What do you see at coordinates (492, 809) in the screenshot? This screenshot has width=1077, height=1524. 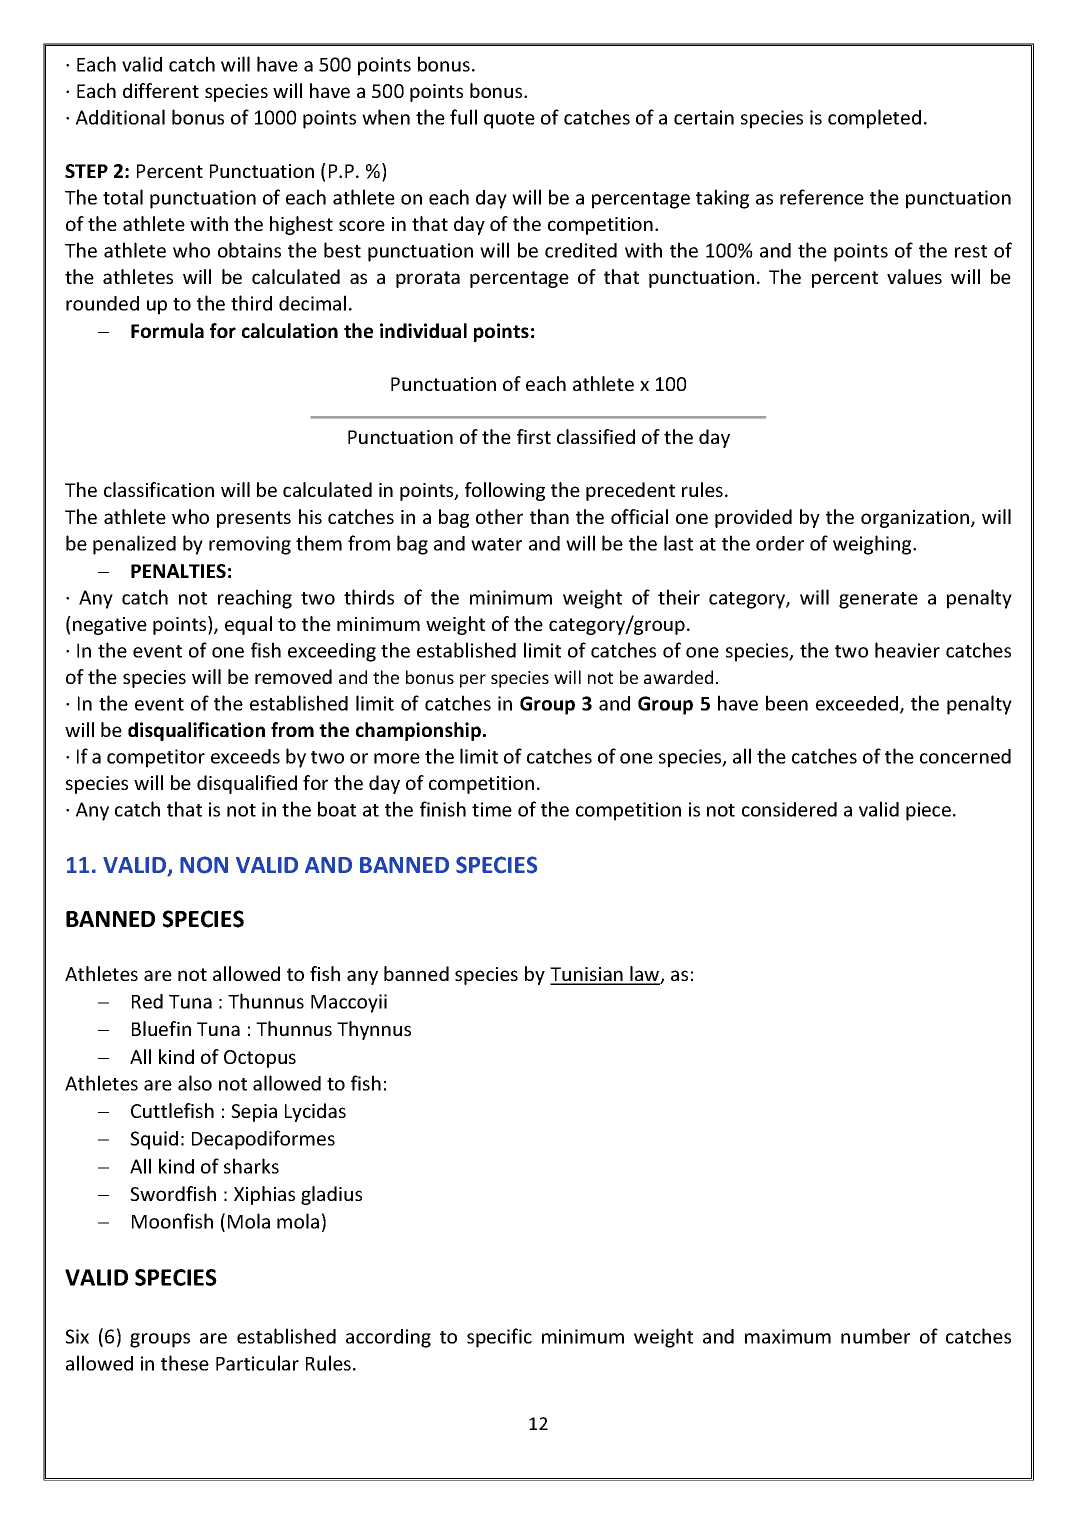 I see `time` at bounding box center [492, 809].
